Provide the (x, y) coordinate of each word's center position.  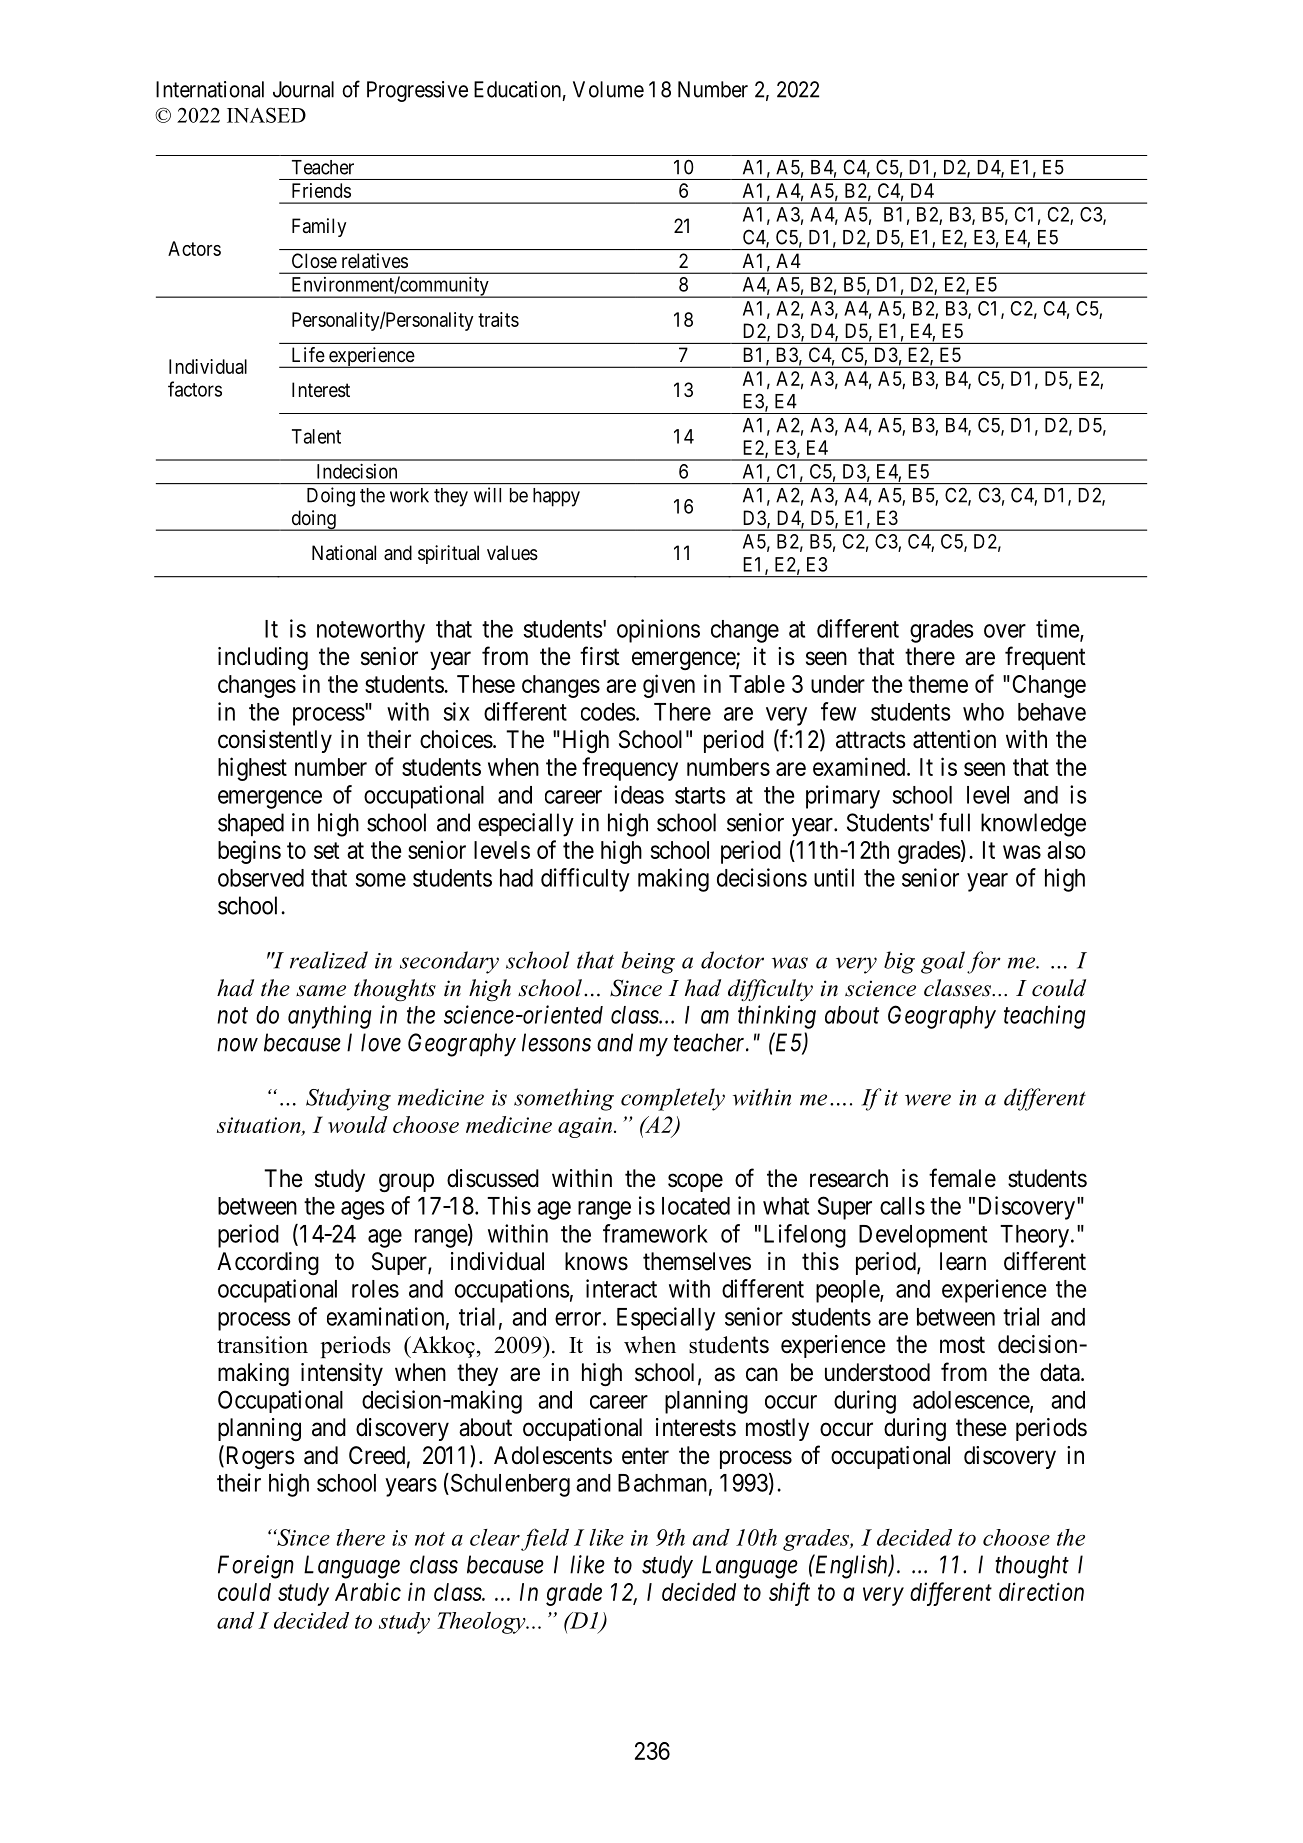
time (1058, 629)
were (928, 1100)
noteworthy (371, 631)
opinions (658, 631)
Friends (321, 190)
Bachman (662, 1483)
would (357, 1124)
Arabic (368, 1591)
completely (673, 1099)
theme (938, 684)
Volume (608, 89)
